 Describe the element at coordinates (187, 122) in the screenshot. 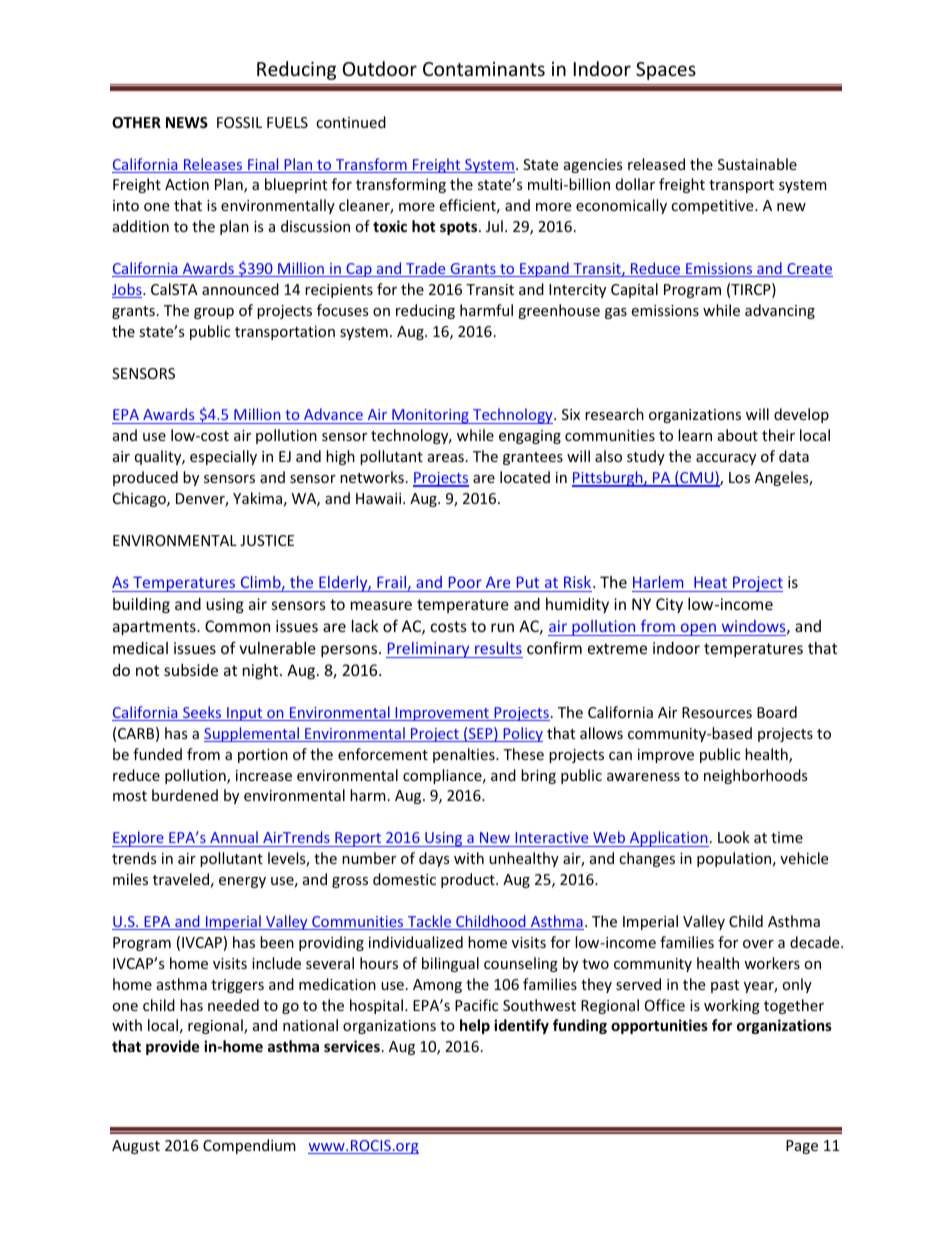

I see `NEWS` at that location.
